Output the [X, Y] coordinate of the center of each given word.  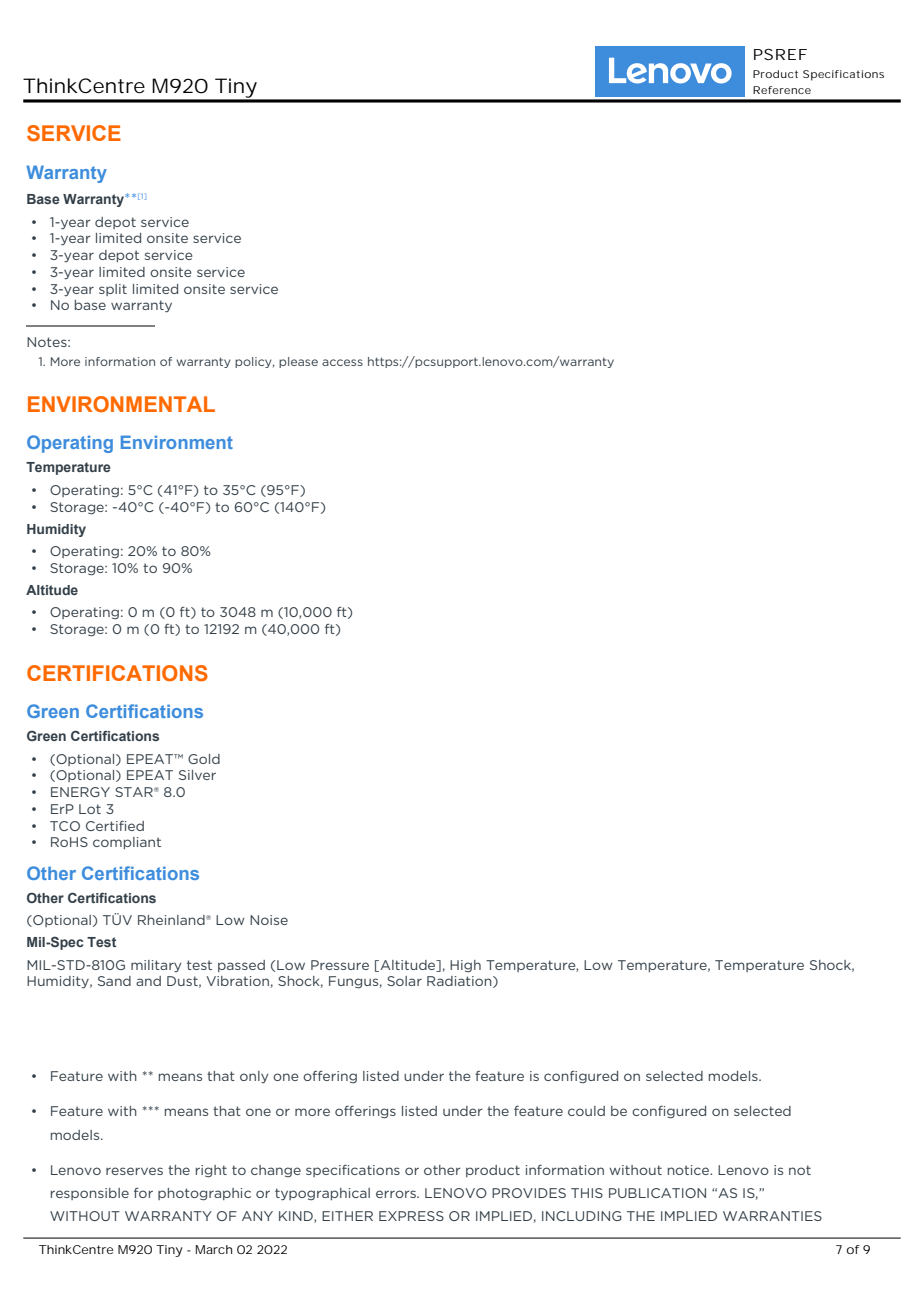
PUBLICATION [657, 1193]
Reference [782, 90]
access [342, 362]
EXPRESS [411, 1216]
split [113, 290]
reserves [134, 1171]
